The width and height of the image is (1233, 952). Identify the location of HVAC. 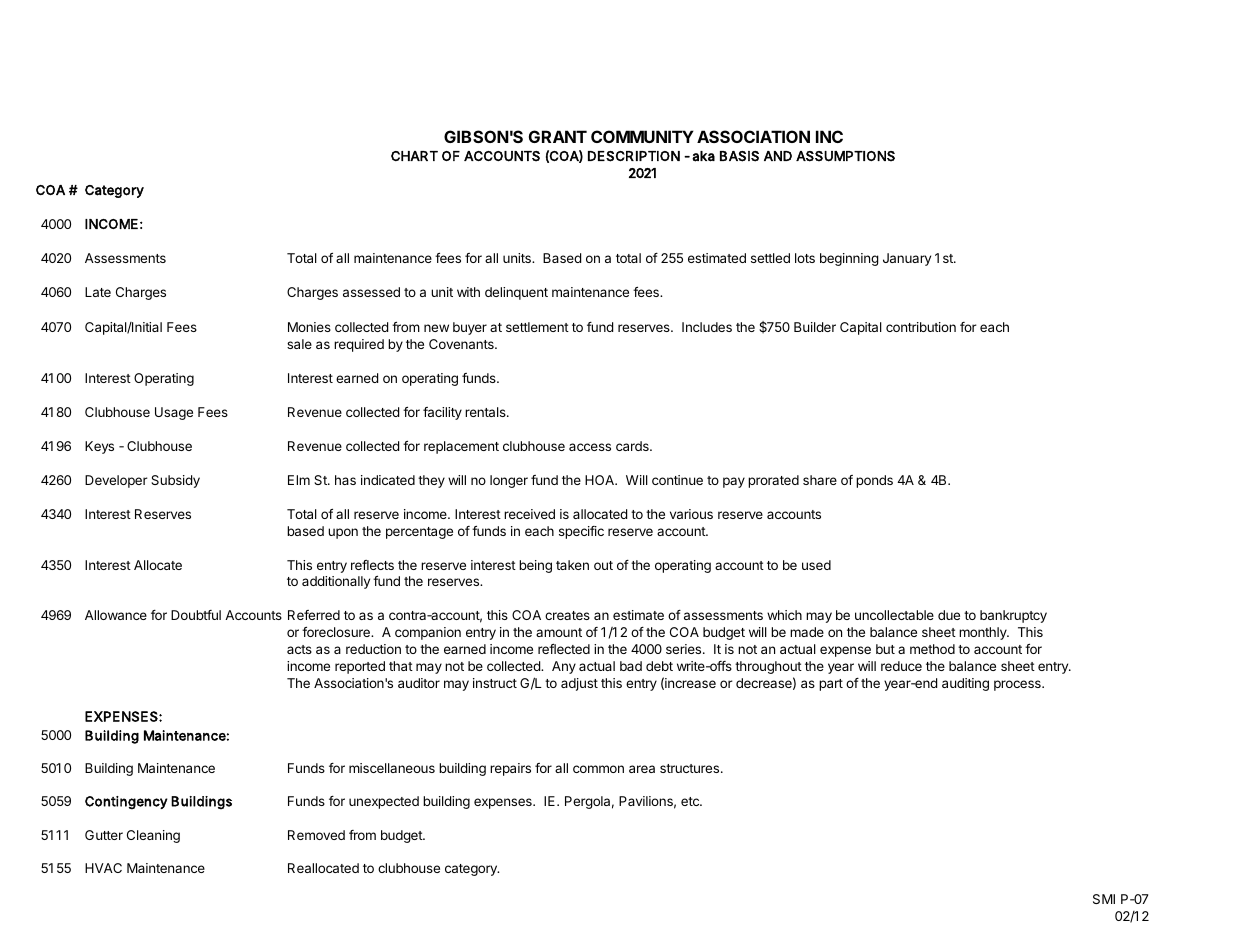
(103, 868).
